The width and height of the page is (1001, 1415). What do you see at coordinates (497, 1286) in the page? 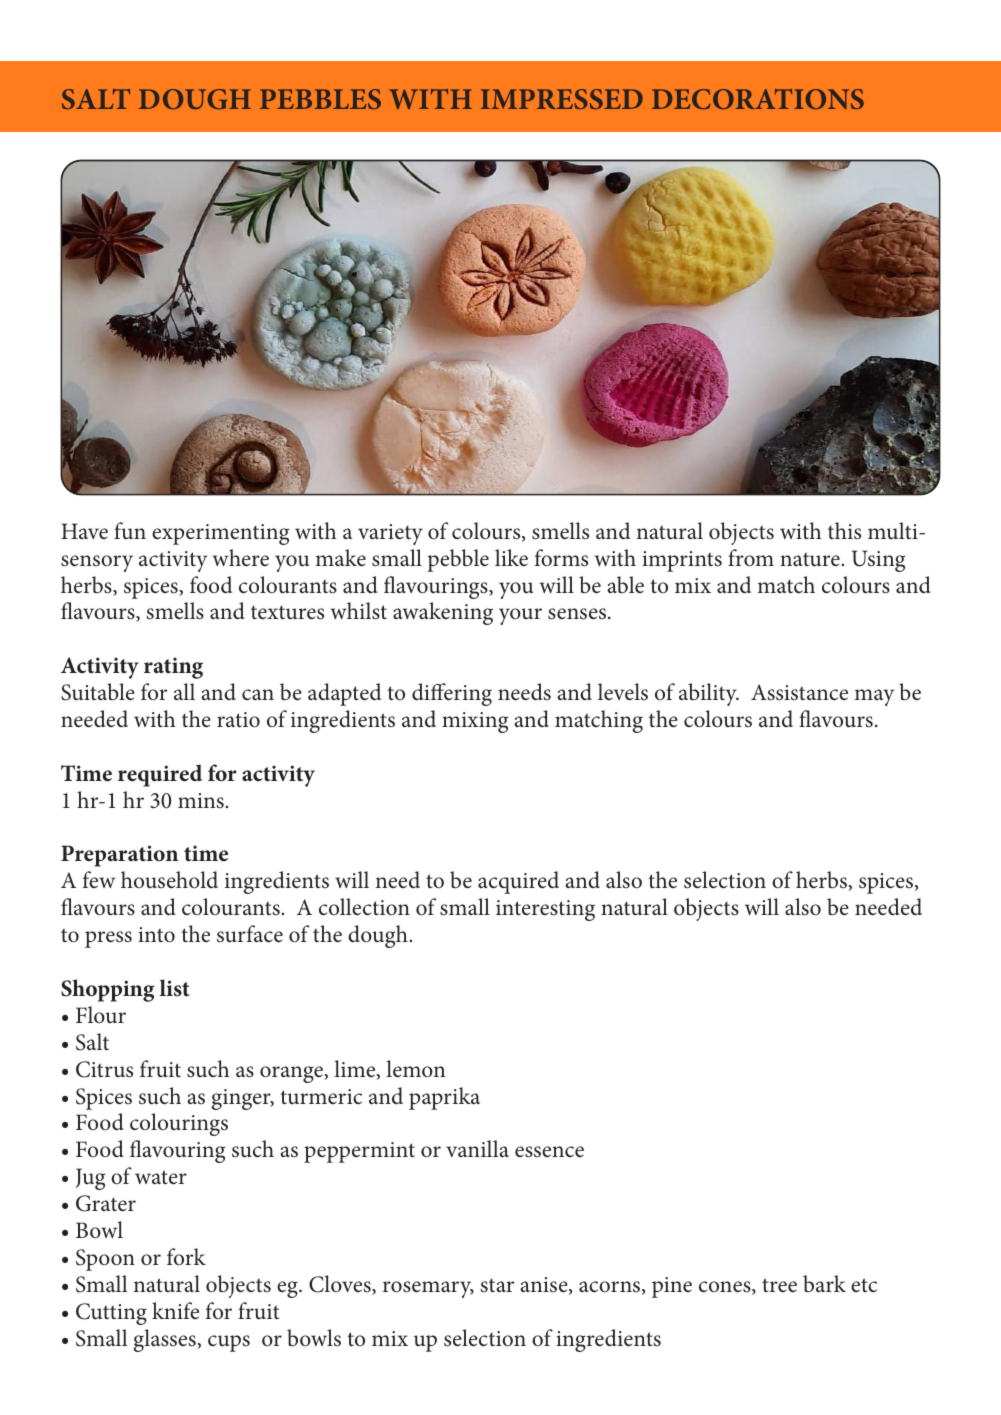
I see `star` at bounding box center [497, 1286].
